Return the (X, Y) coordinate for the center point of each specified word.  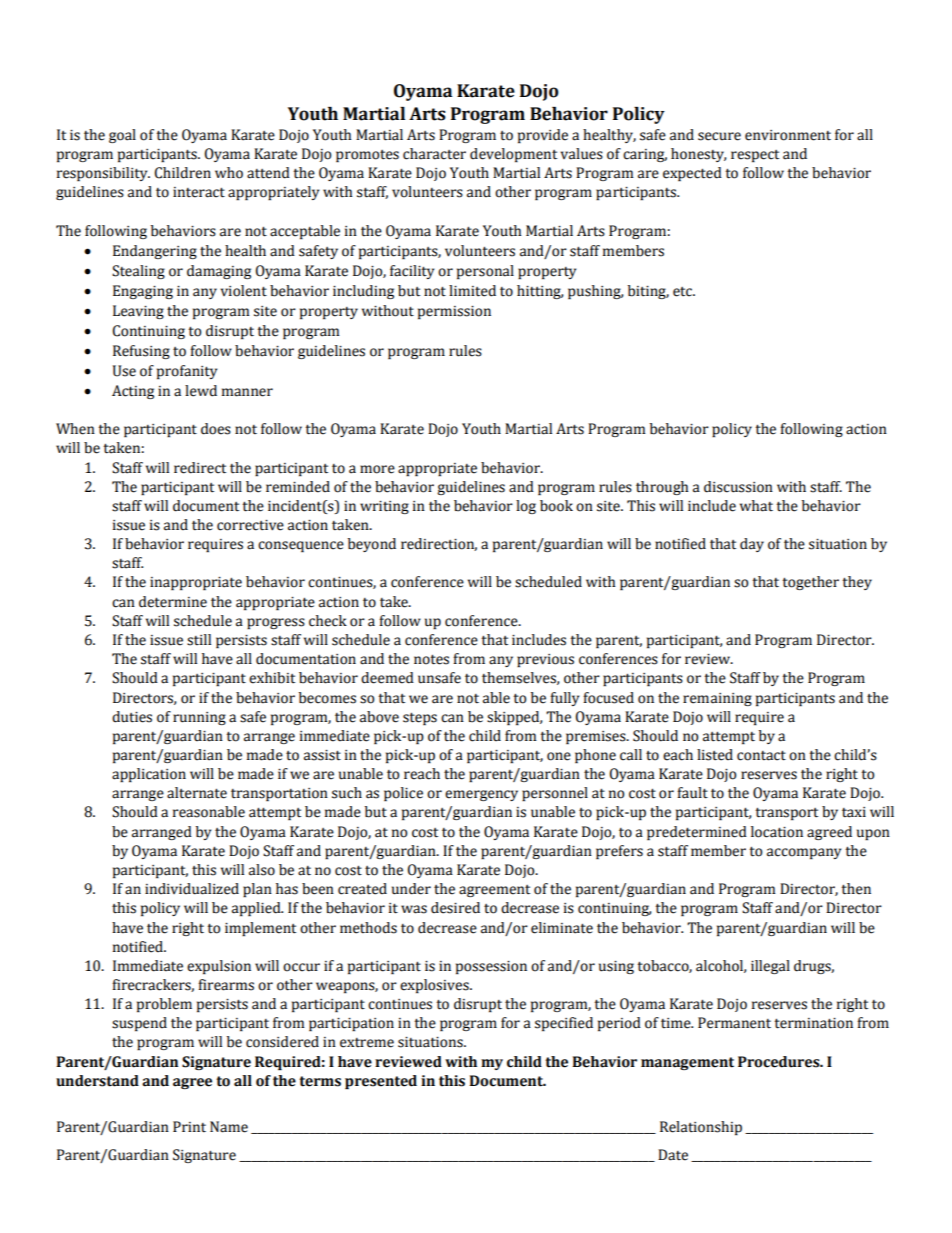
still (199, 640)
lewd (201, 391)
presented (381, 1082)
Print (189, 1126)
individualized (192, 889)
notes (431, 660)
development (513, 155)
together (810, 583)
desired (455, 908)
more (377, 469)
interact (199, 192)
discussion (738, 487)
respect (755, 156)
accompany (804, 853)
